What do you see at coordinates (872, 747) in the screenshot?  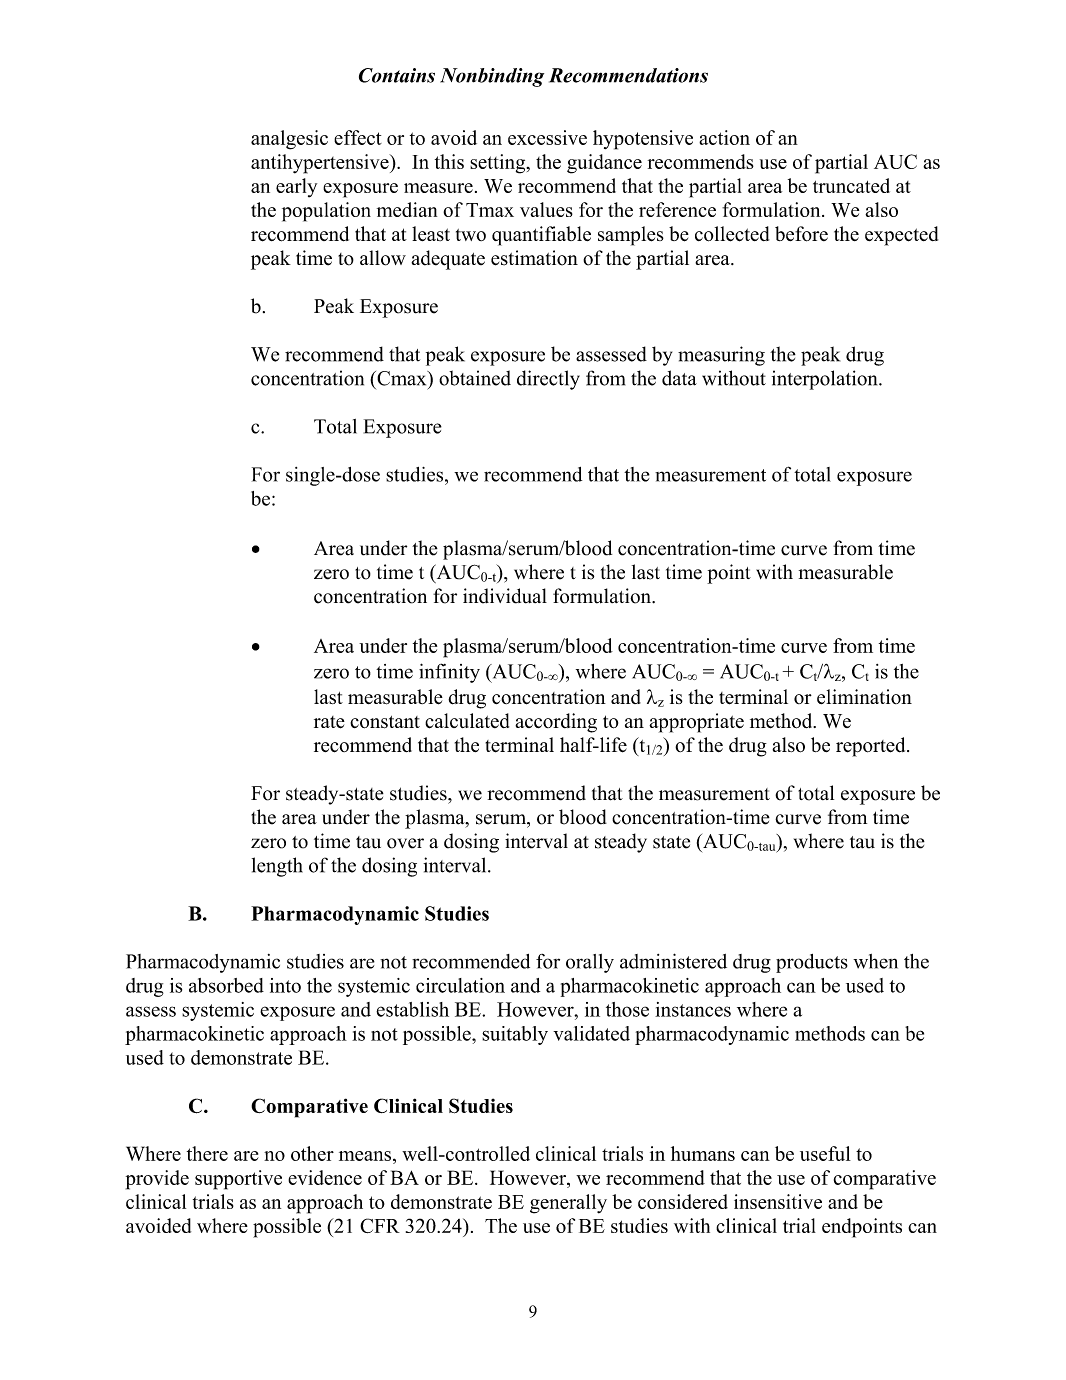 I see `reported` at bounding box center [872, 747].
